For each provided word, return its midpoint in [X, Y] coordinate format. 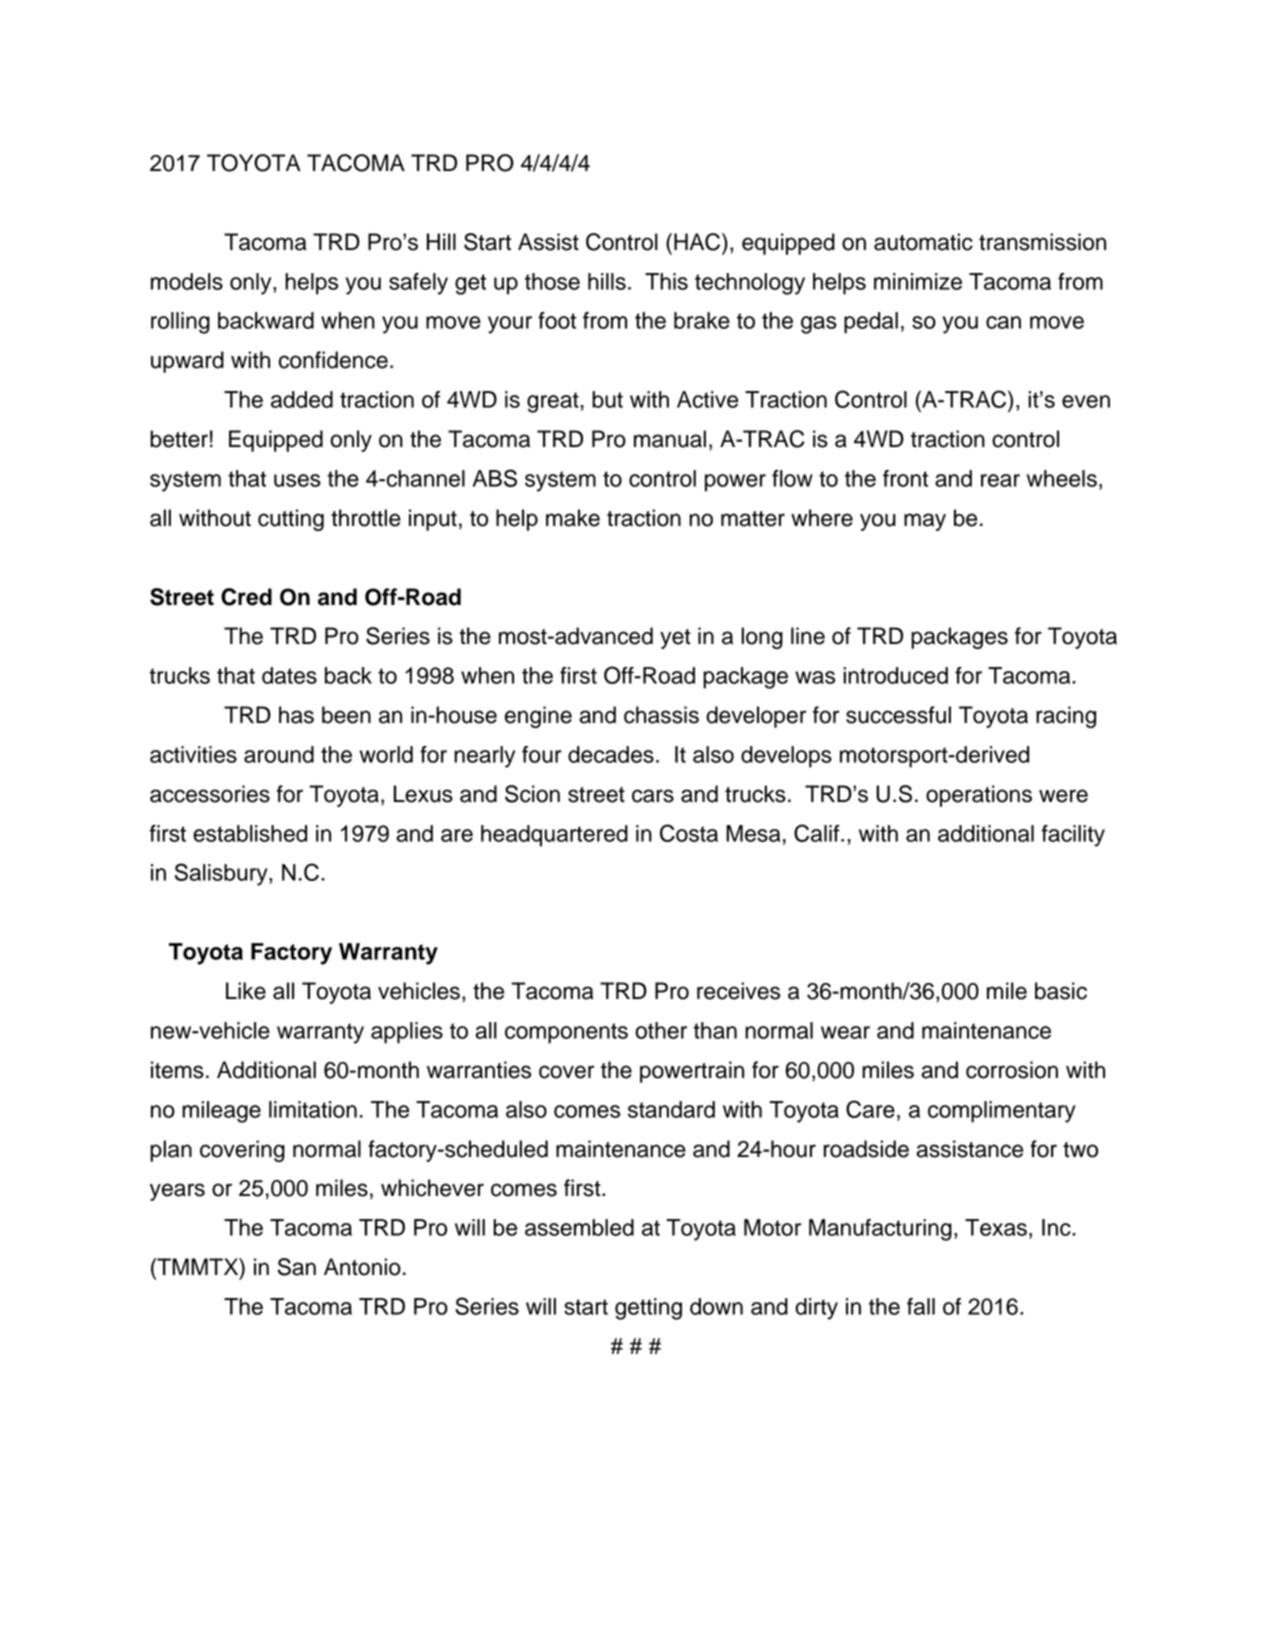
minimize [918, 281]
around [279, 754]
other [661, 1030]
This [666, 281]
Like [246, 991]
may [925, 522]
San [297, 1267]
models [187, 281]
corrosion [1012, 1070]
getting [648, 1309]
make [573, 518]
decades [611, 754]
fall [921, 1306]
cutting [291, 520]
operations [979, 796]
